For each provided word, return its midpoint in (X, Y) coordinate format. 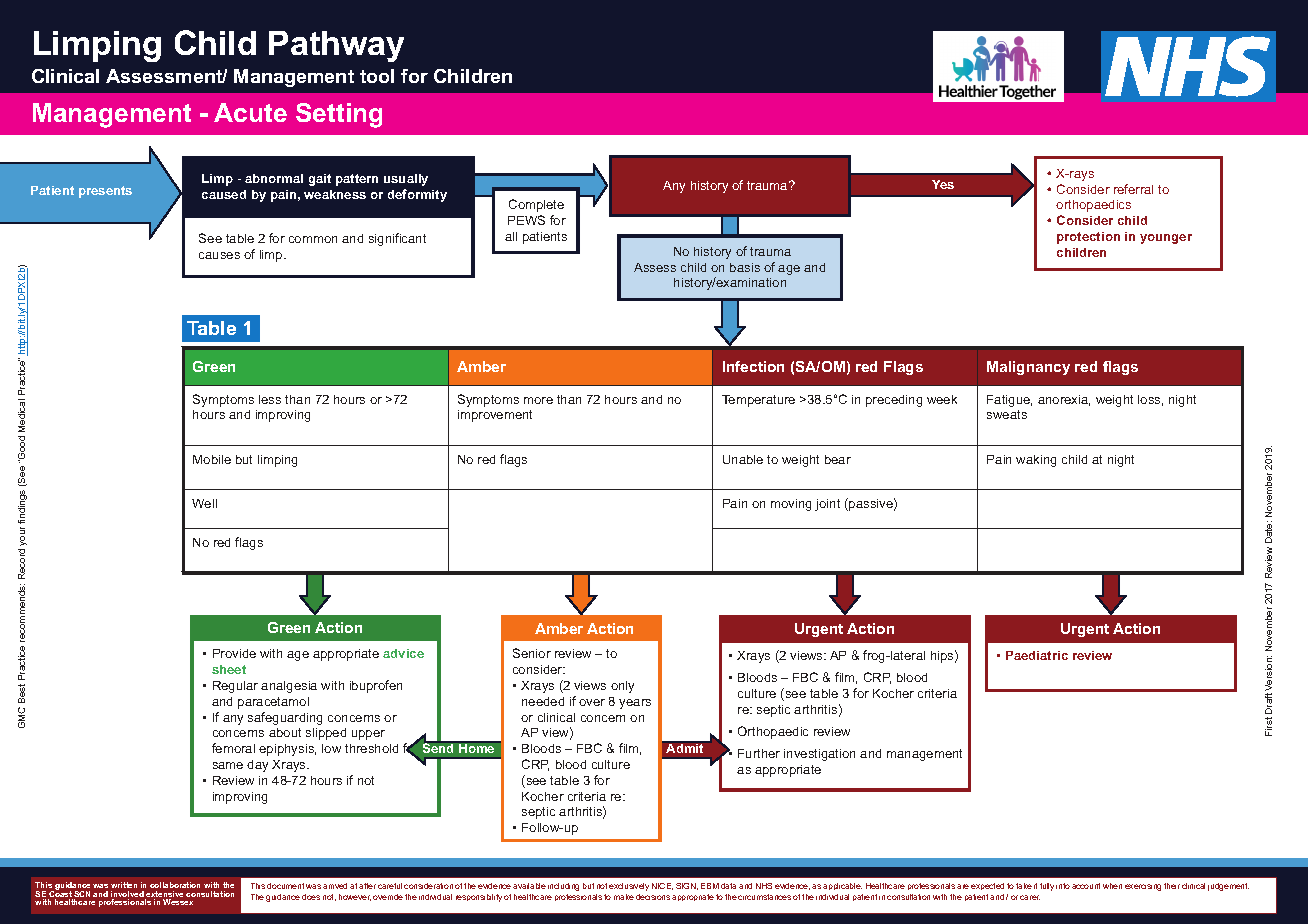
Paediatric (1037, 655)
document (285, 886)
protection (1088, 238)
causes (219, 255)
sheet (229, 669)
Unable (743, 459)
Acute (250, 112)
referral (1133, 189)
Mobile (212, 459)
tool (377, 76)
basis (745, 267)
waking (1036, 461)
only (622, 687)
